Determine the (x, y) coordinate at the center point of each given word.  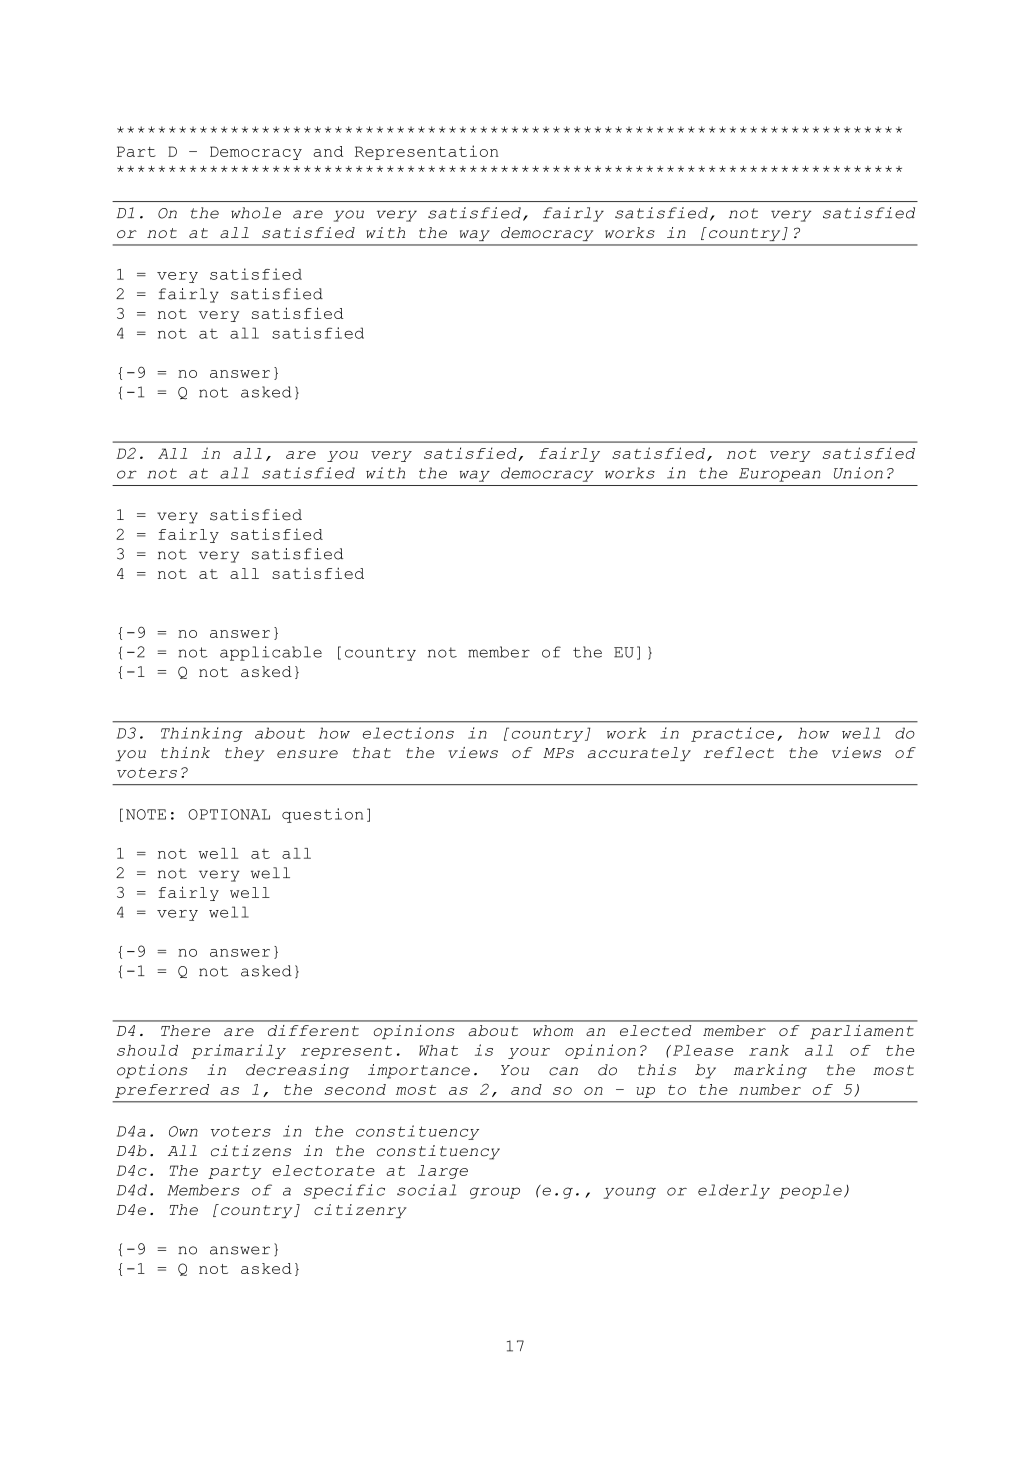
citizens (251, 1151)
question (322, 815)
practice (732, 734)
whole (256, 213)
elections (408, 733)
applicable (271, 653)
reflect (739, 752)
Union (858, 473)
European (780, 475)
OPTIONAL (229, 814)
